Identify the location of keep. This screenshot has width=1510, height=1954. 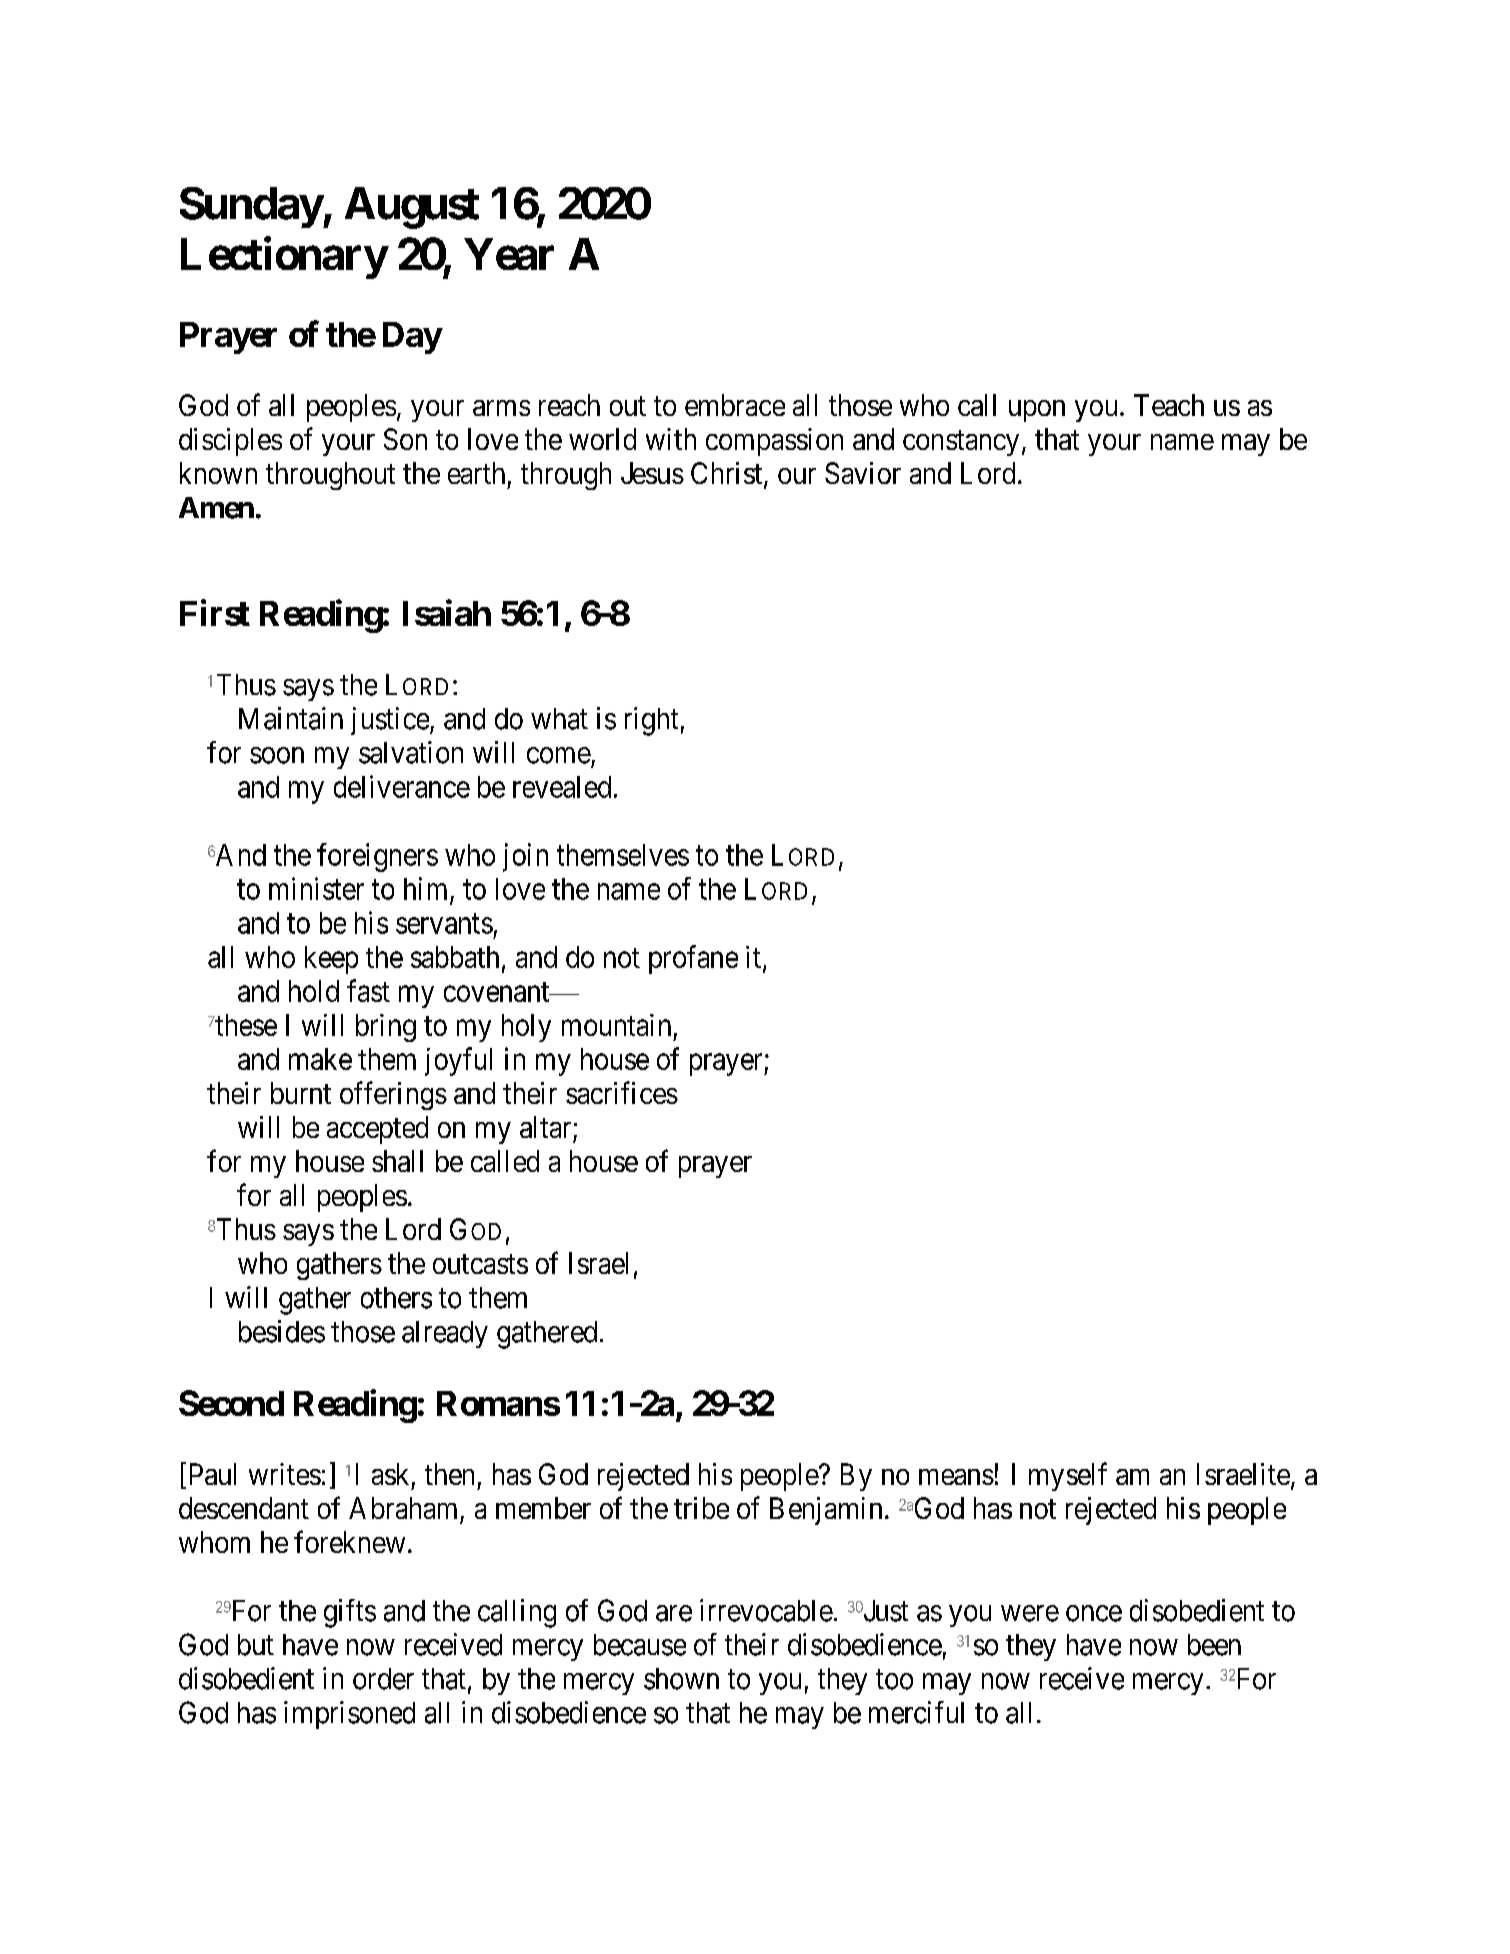
(331, 960).
